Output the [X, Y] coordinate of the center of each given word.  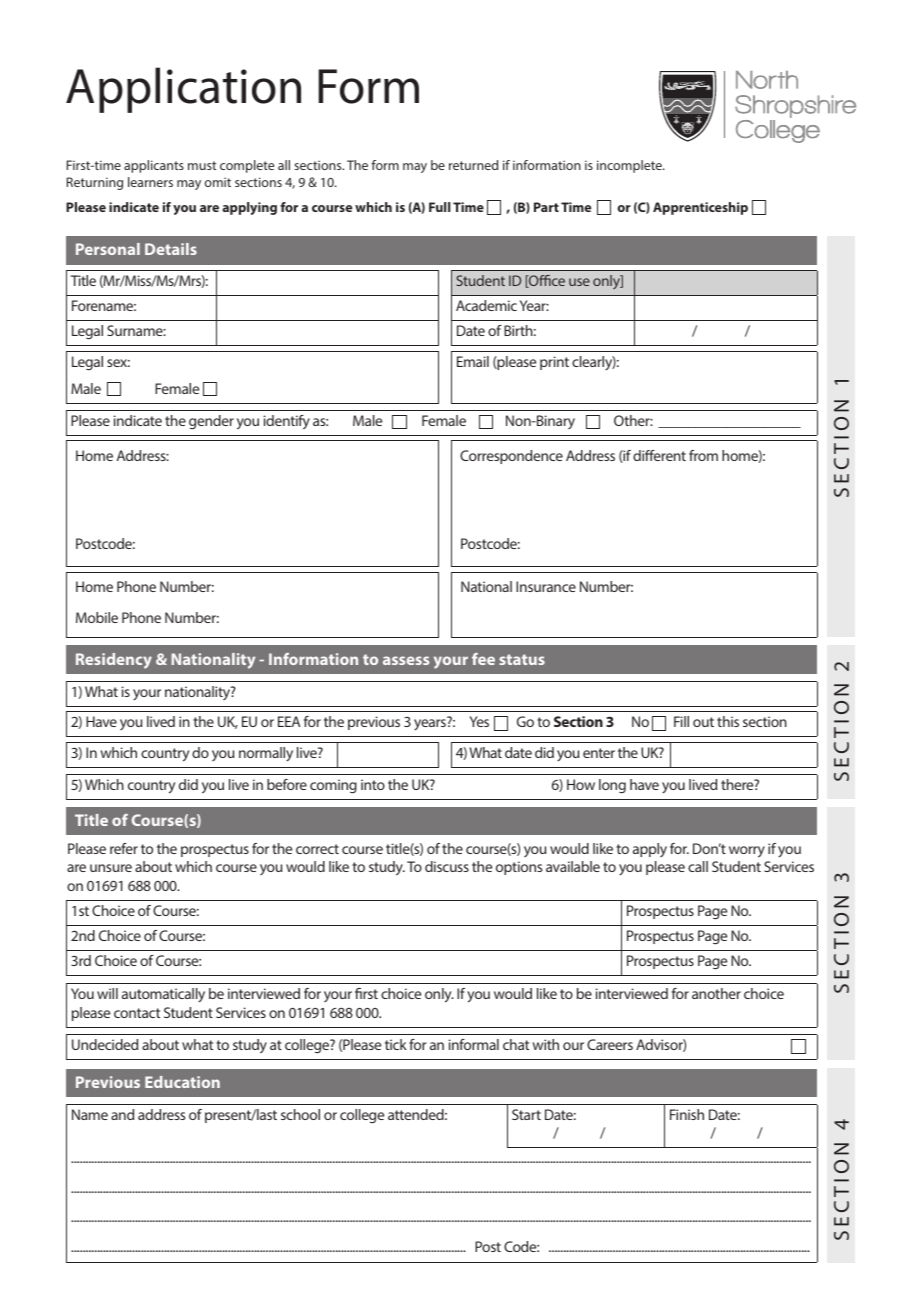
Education [182, 1082]
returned [473, 165]
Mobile [97, 617]
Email [473, 361]
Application [183, 90]
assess [406, 660]
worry [747, 852]
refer [124, 848]
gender [211, 422]
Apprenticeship [700, 208]
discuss [447, 866]
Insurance [546, 586]
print [554, 363]
